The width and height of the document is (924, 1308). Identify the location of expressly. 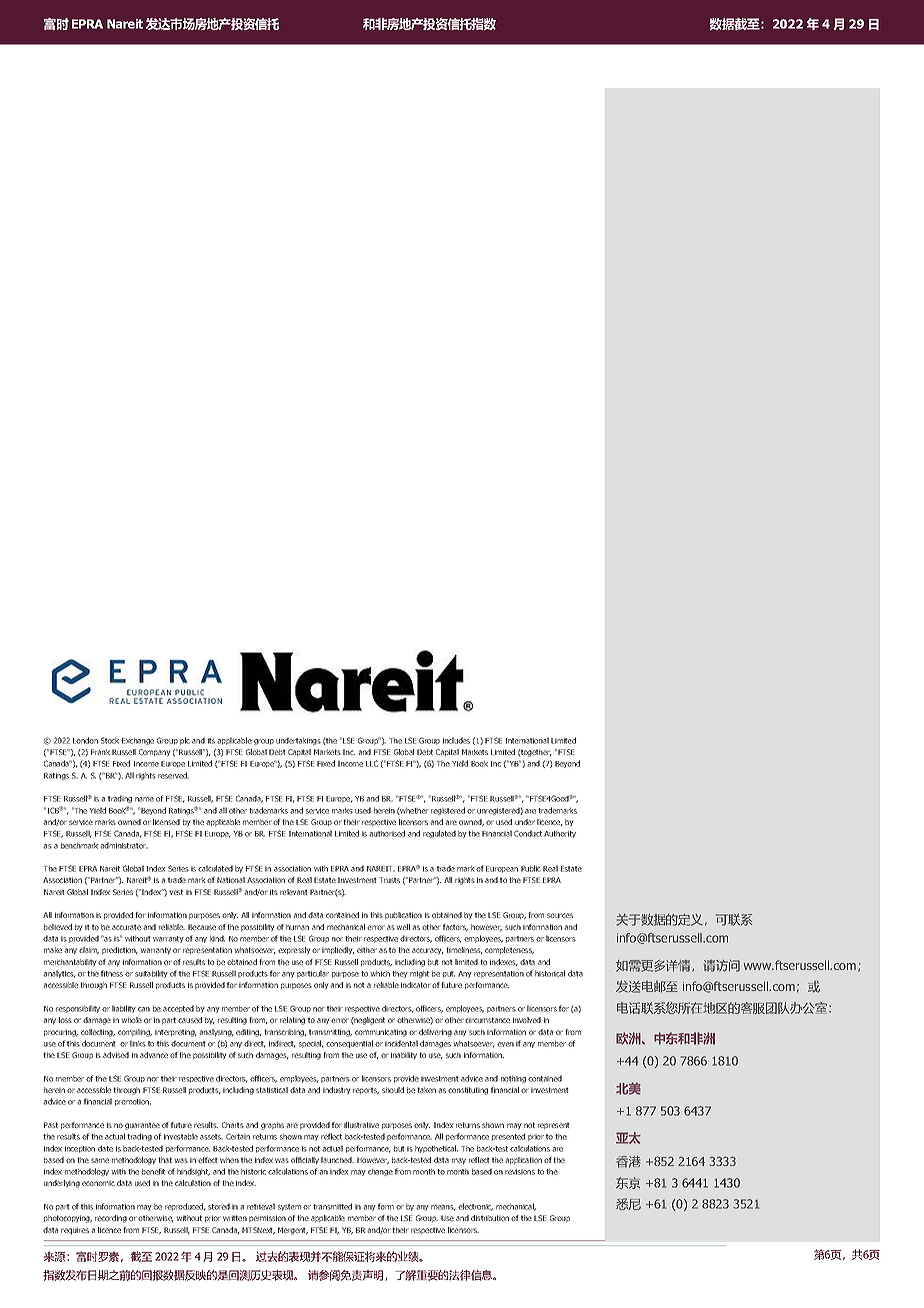
(294, 950).
